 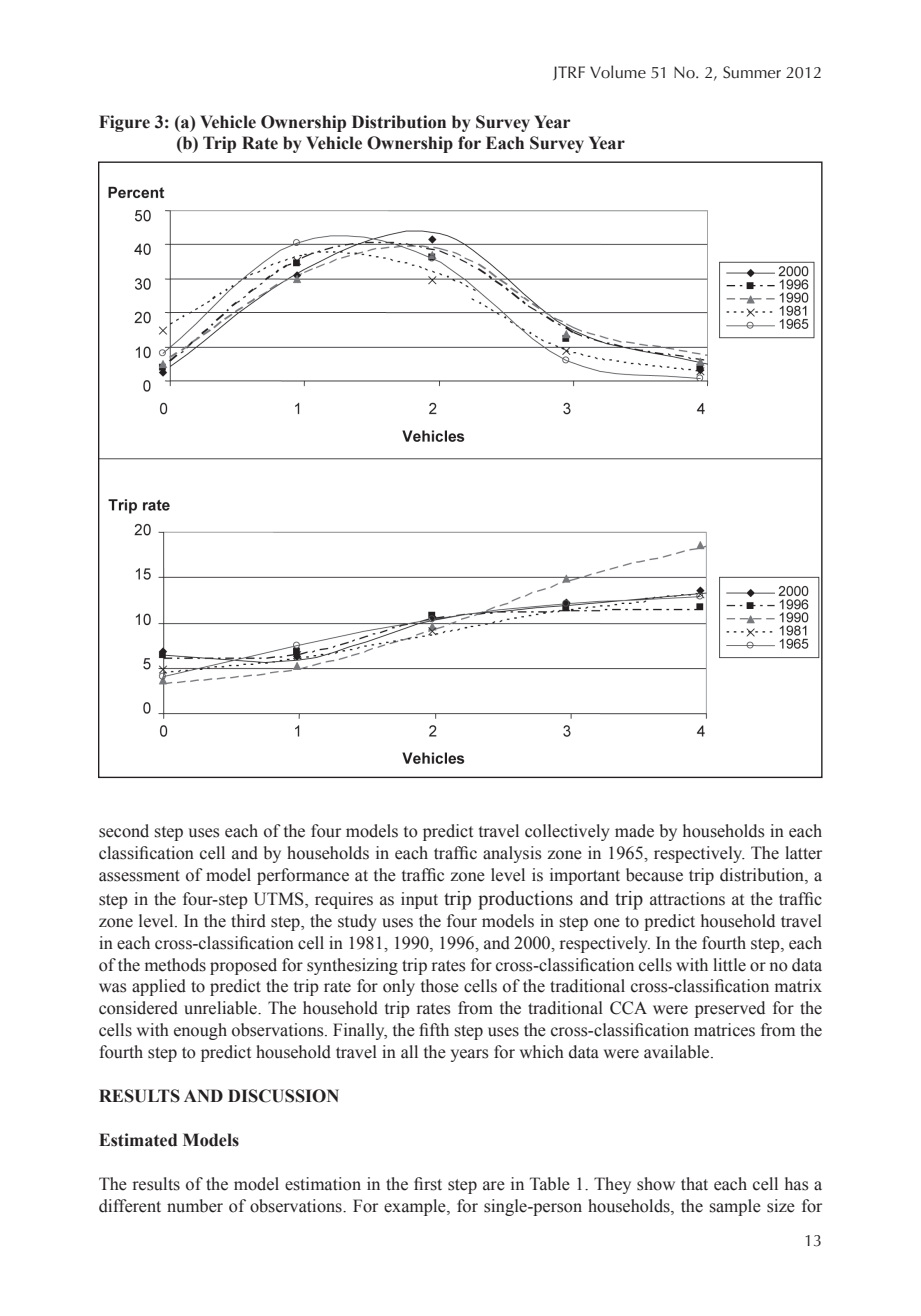 I want to click on Summer, so click(x=752, y=72).
